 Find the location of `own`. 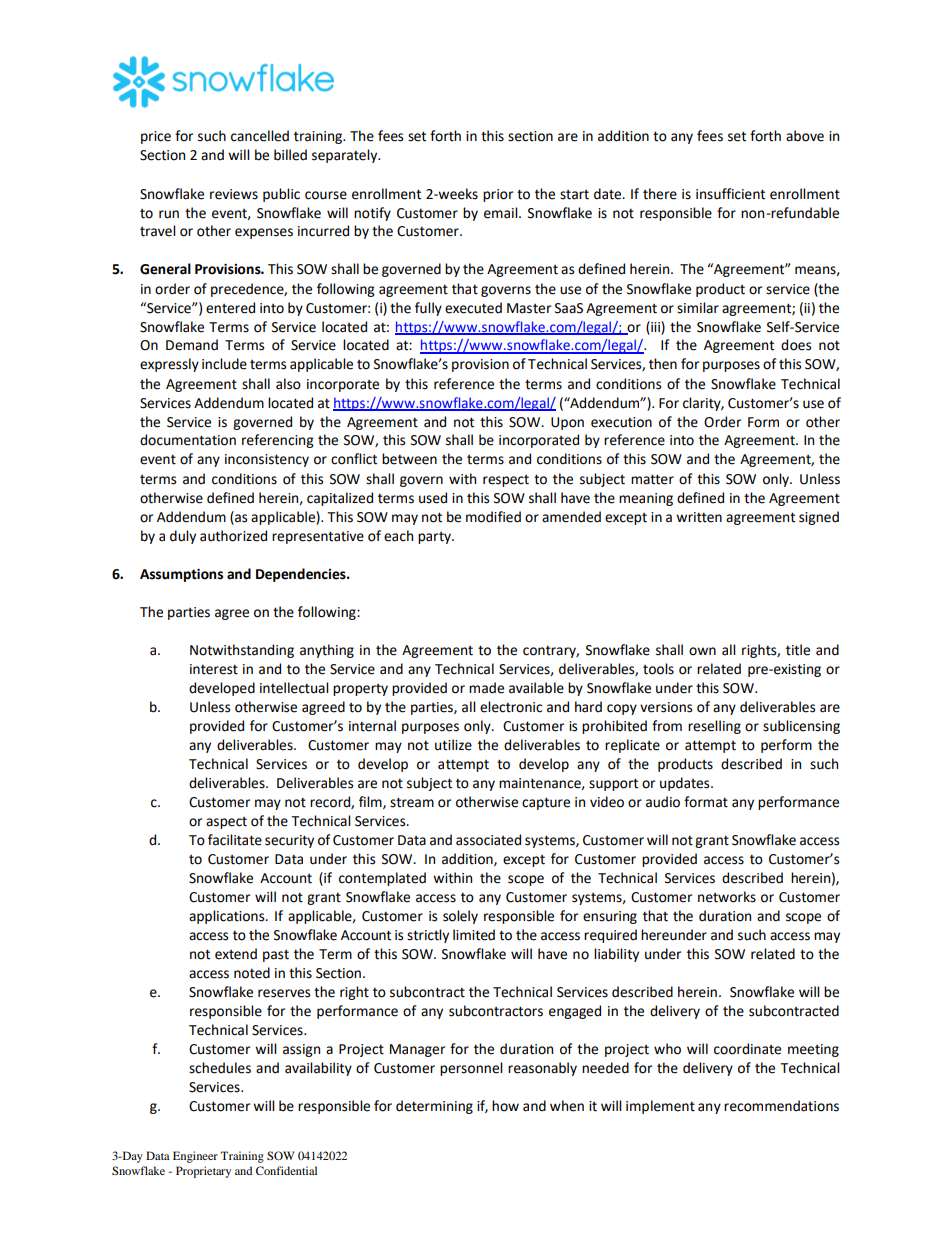

own is located at coordinates (702, 651).
